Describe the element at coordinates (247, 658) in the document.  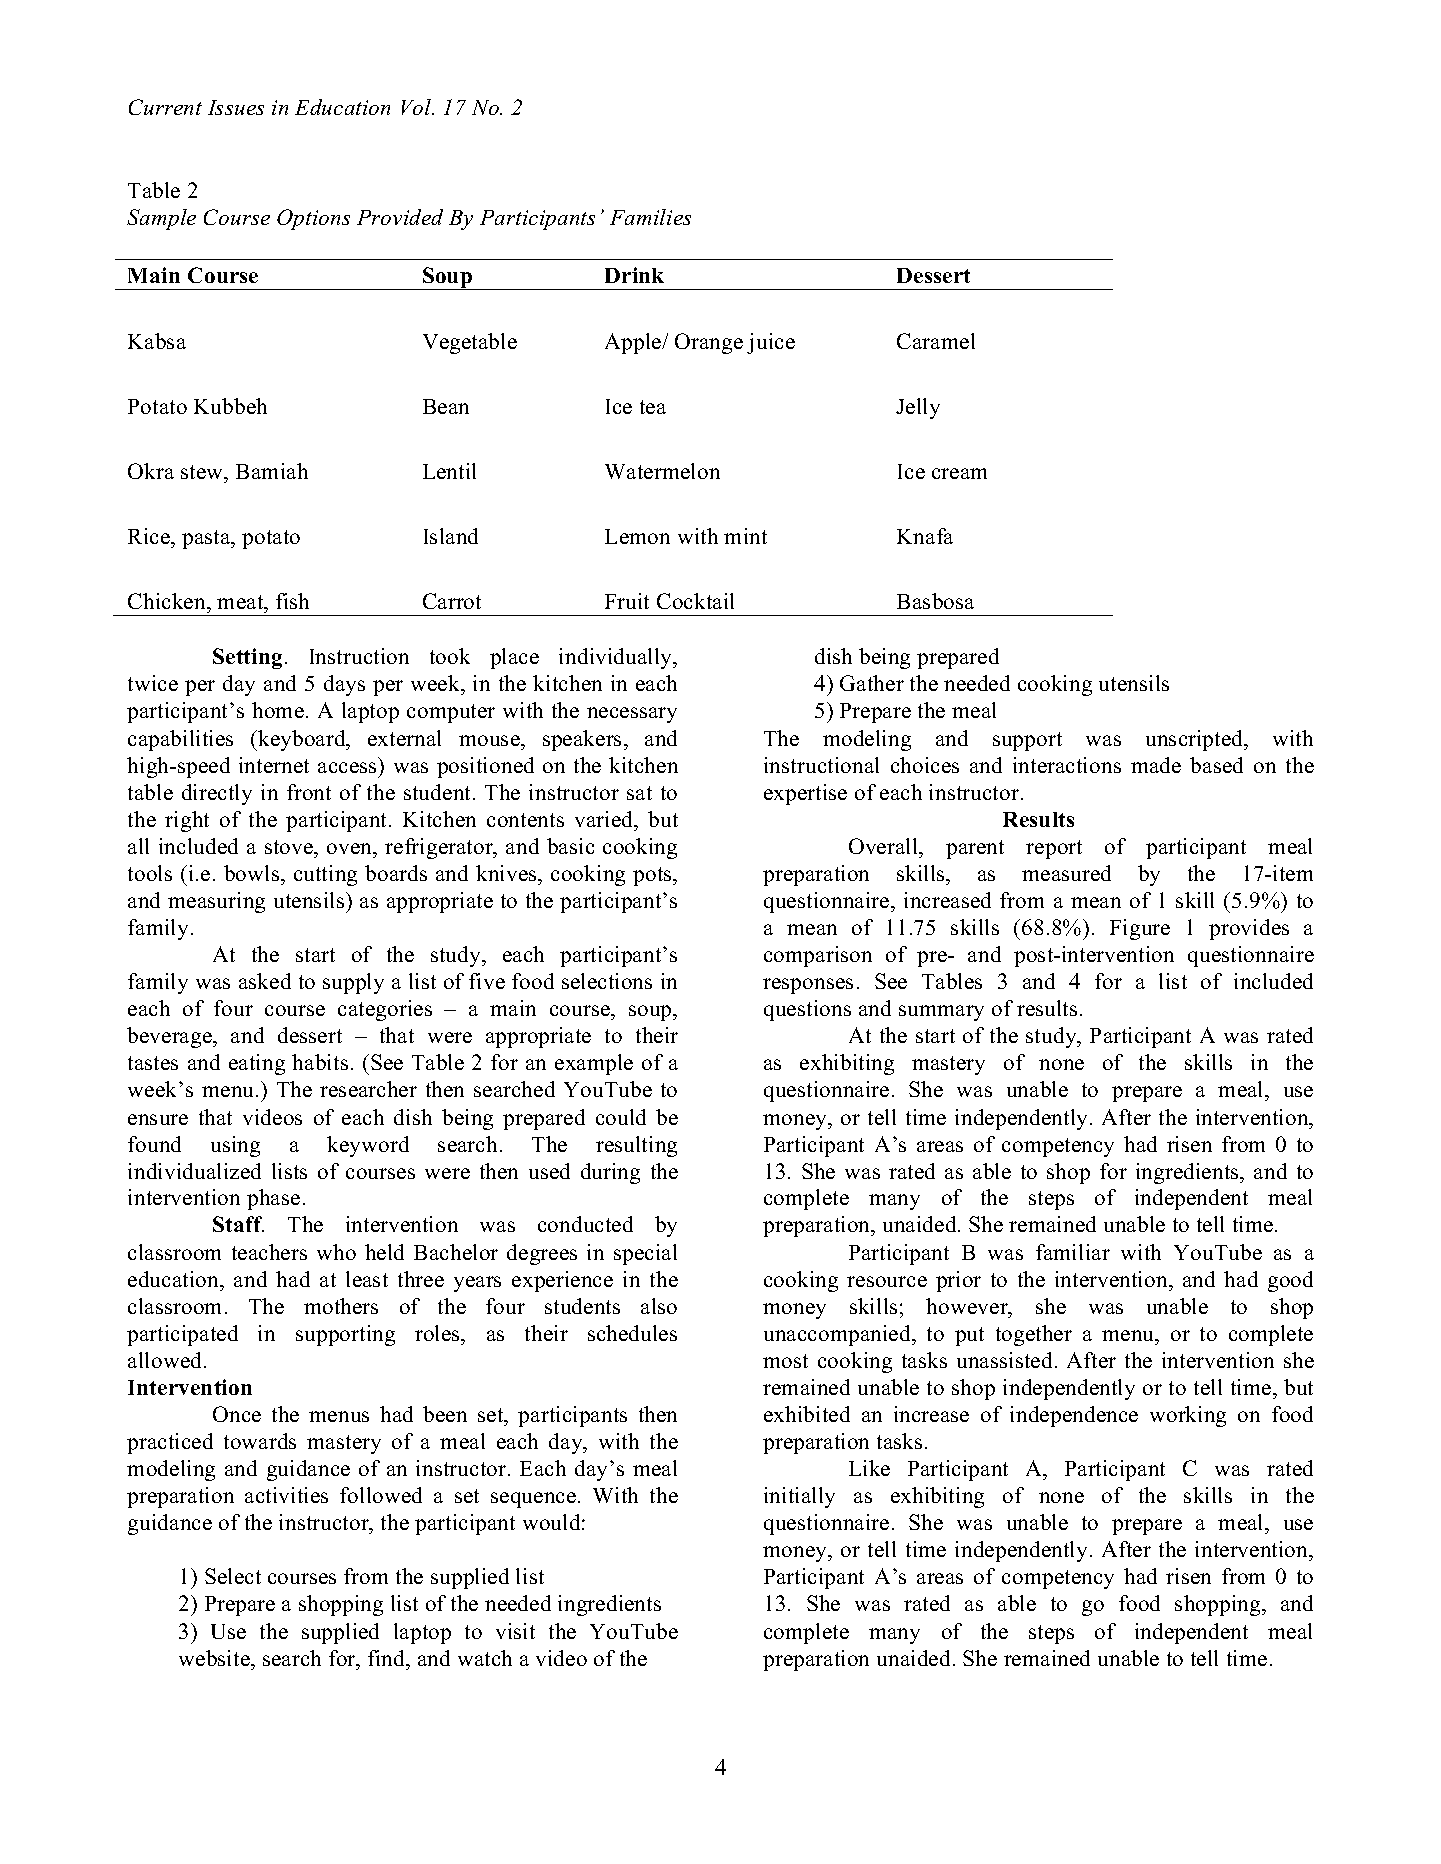
I see `Setting` at that location.
